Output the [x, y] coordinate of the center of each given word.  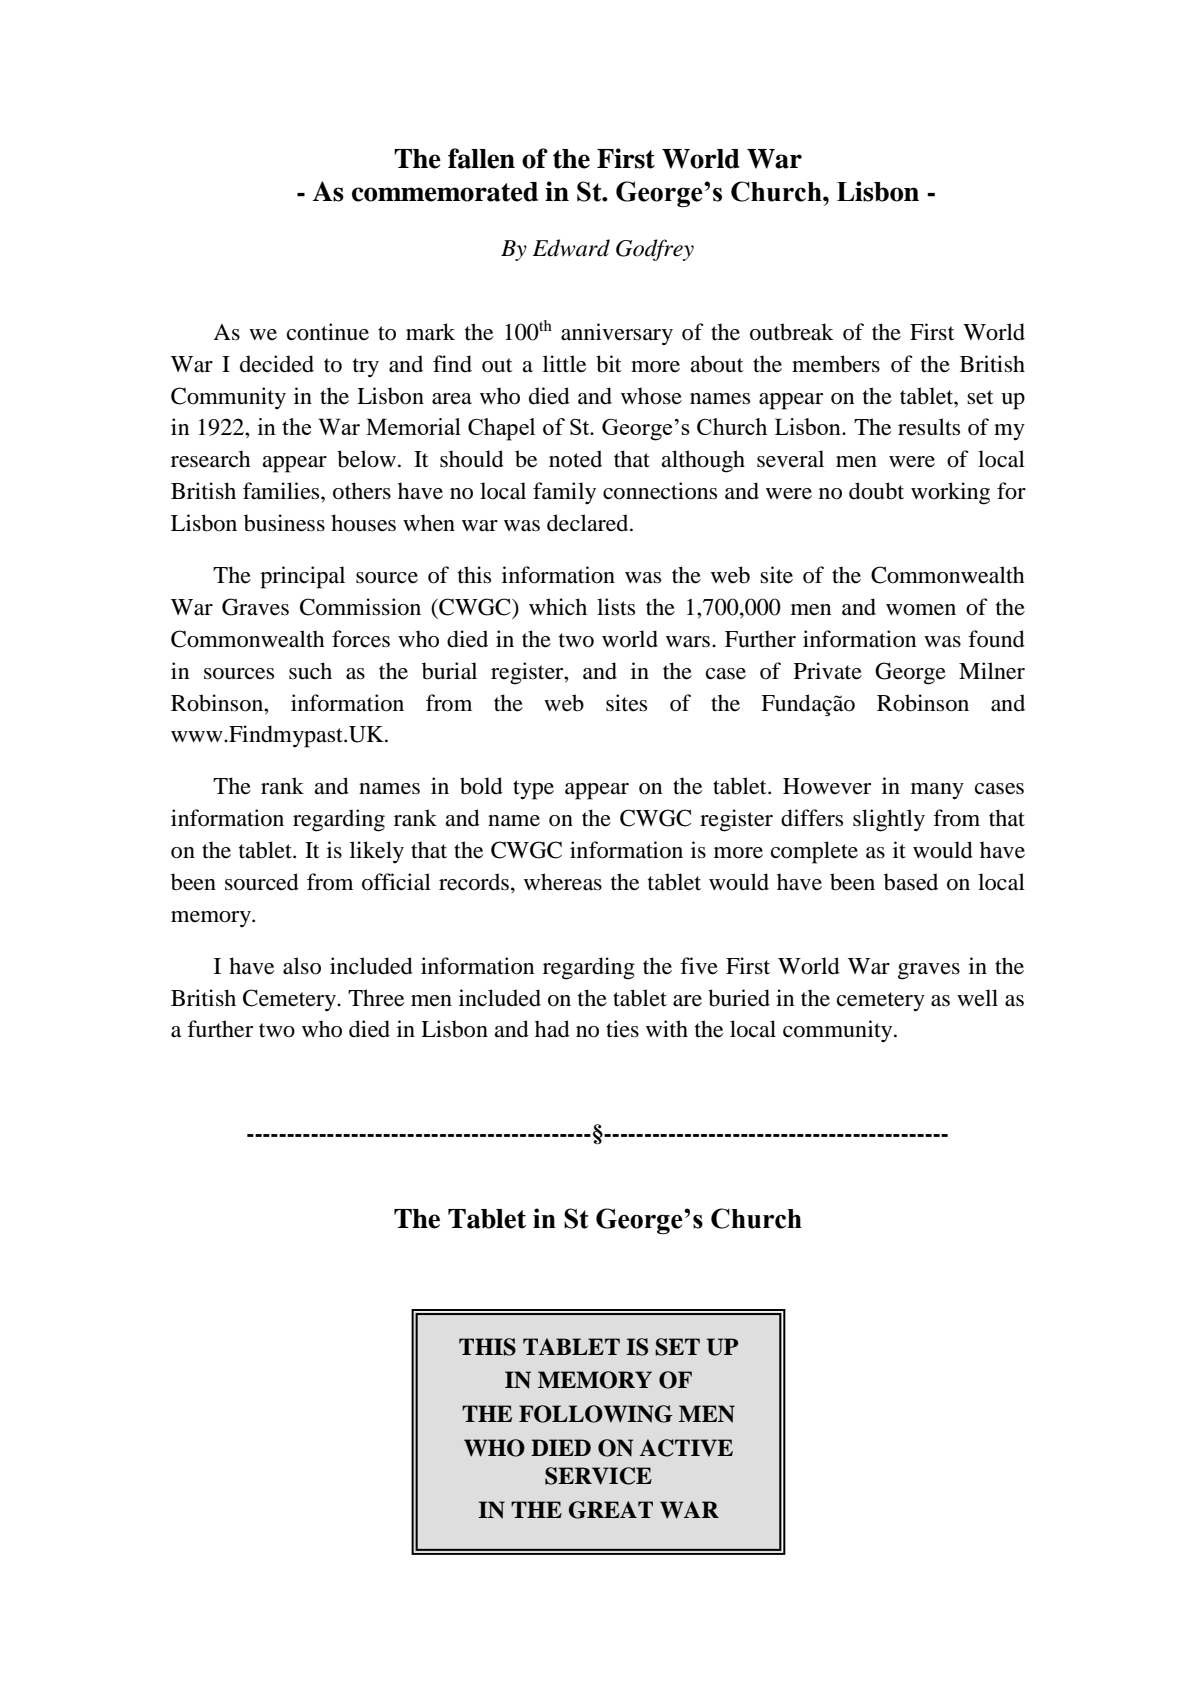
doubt [876, 491]
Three [376, 998]
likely [377, 852]
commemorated [445, 192]
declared [589, 523]
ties [622, 1029]
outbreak [792, 332]
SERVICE [598, 1476]
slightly [889, 820]
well [977, 998]
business [284, 523]
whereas [563, 882]
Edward [571, 248]
